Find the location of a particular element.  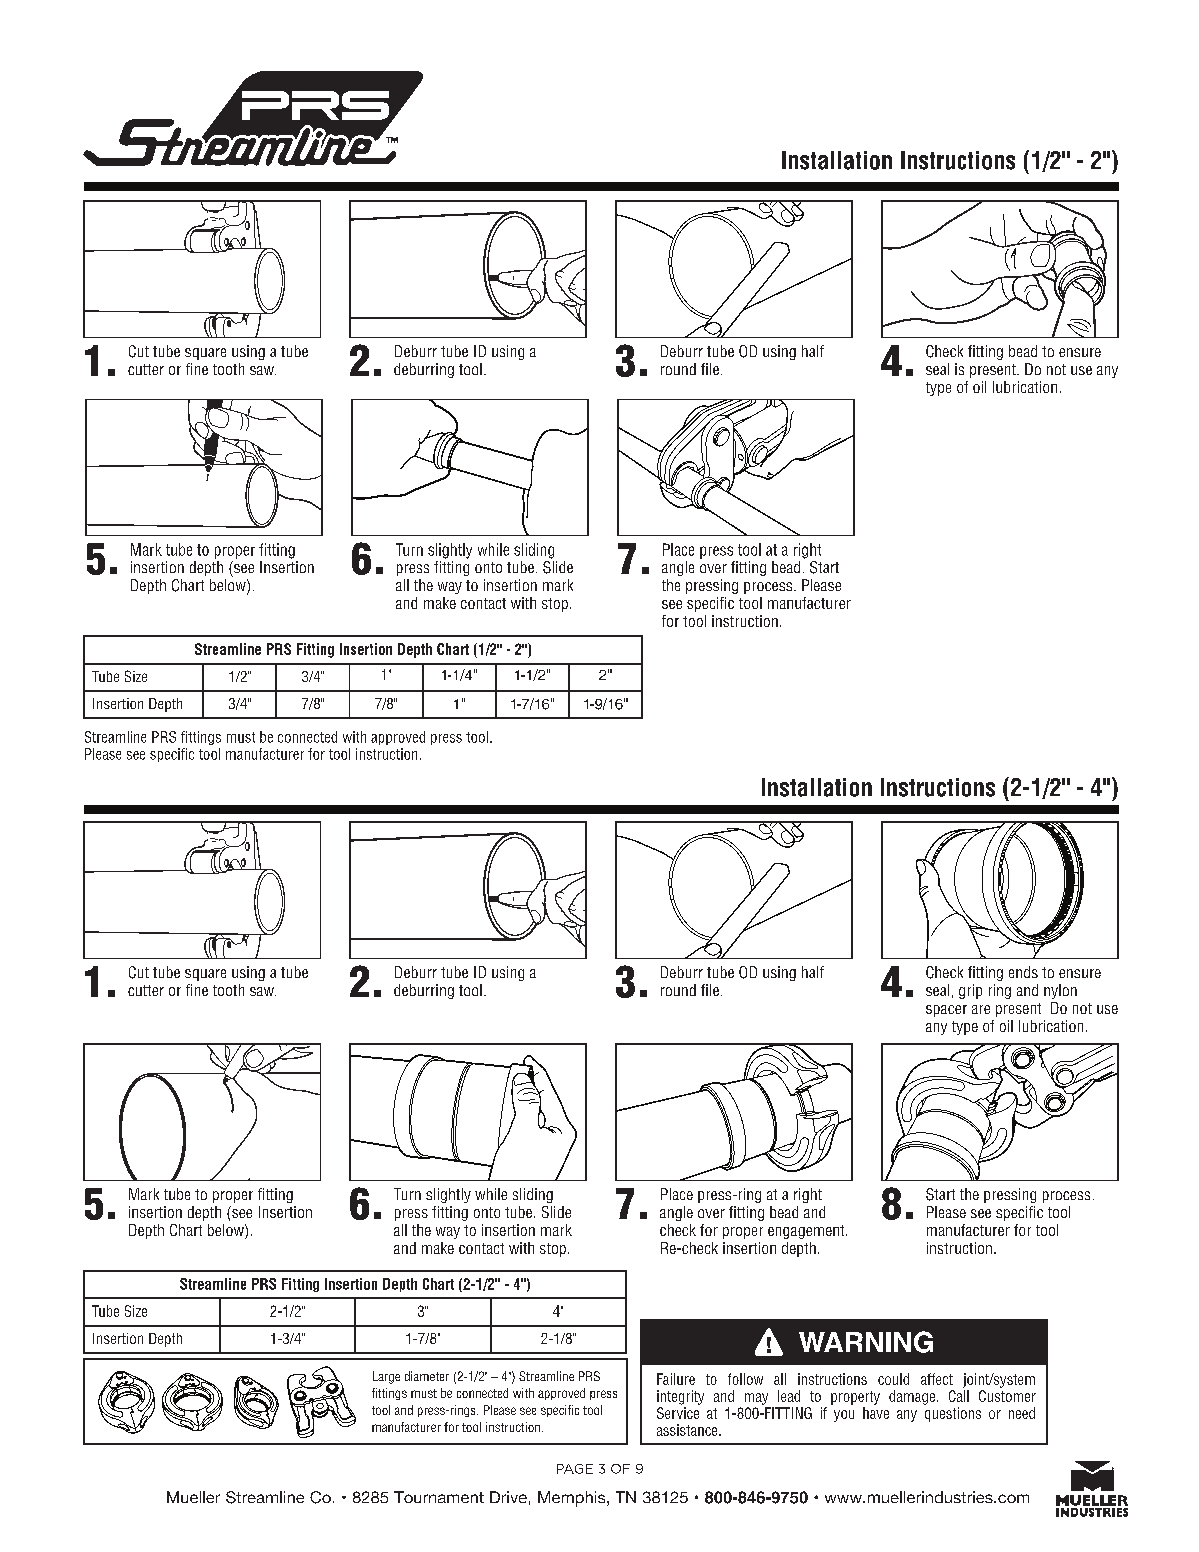

grip is located at coordinates (970, 991).
